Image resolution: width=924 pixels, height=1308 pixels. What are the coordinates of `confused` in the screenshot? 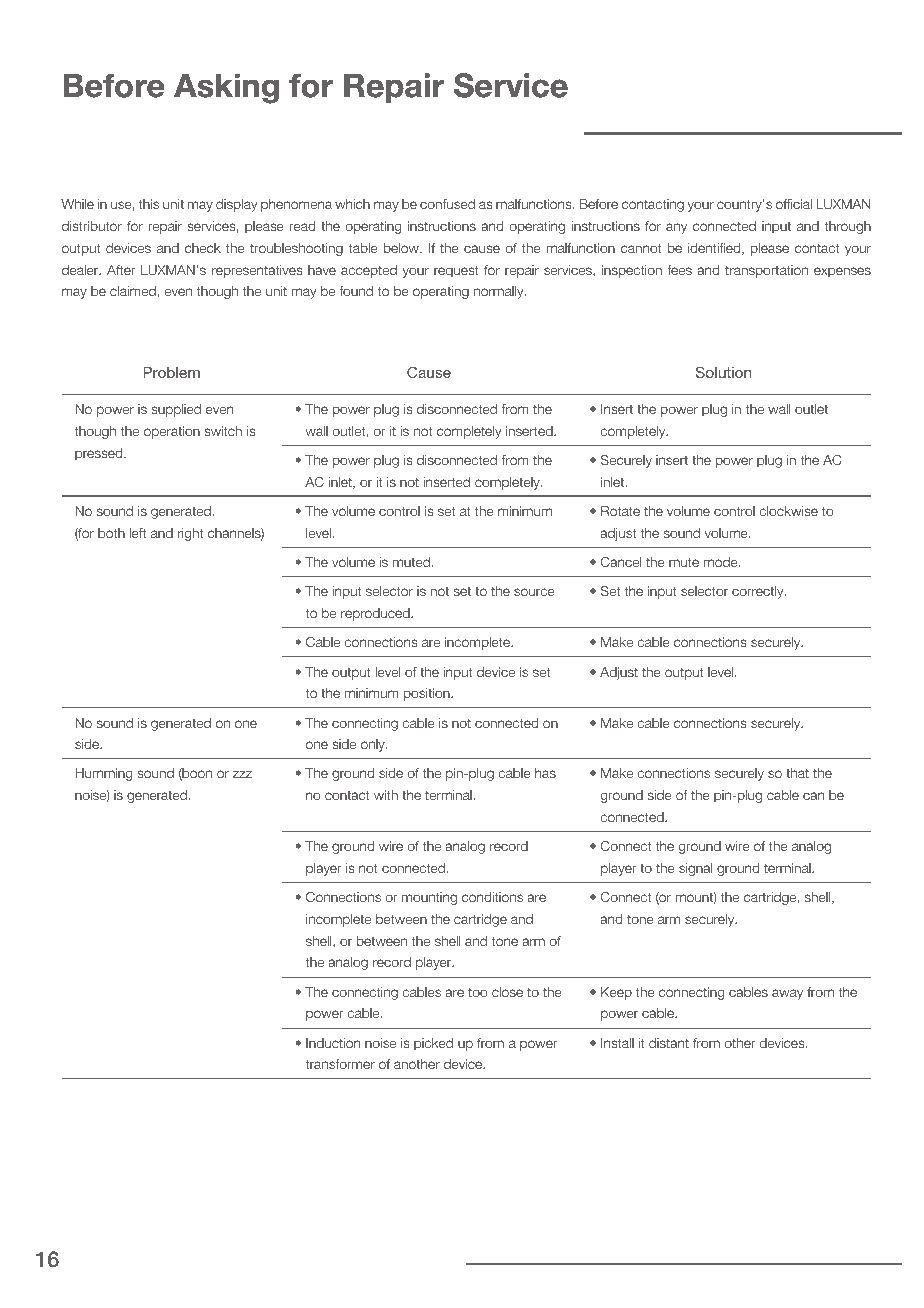 It's located at (447, 204).
